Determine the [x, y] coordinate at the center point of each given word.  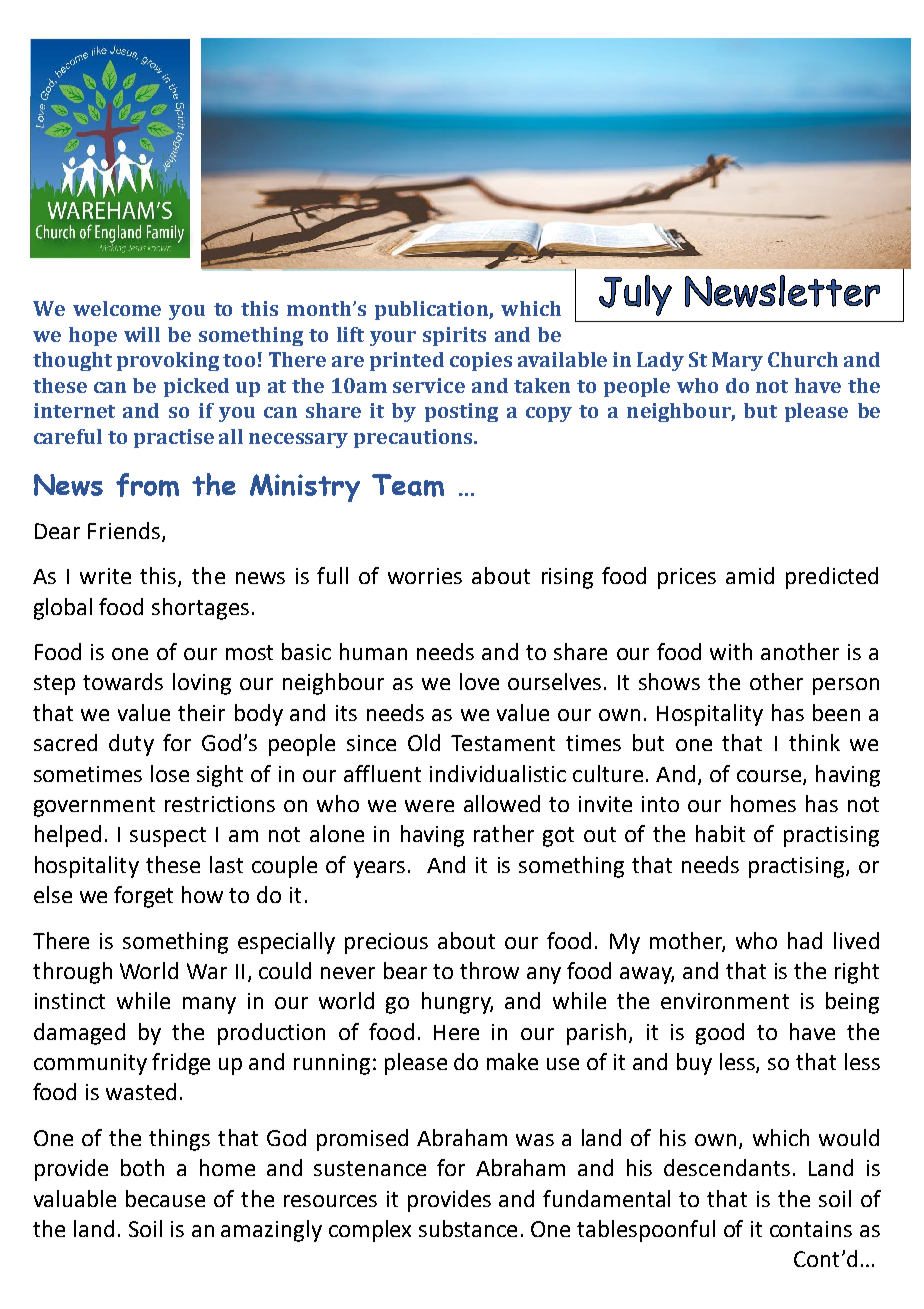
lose [170, 773]
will [142, 334]
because [165, 1198]
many [209, 1005]
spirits [454, 336]
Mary [737, 361]
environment [725, 1001]
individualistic [498, 773]
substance [468, 1228]
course [770, 777]
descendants [727, 1167]
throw [489, 970]
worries [425, 576]
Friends [124, 530]
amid [750, 575]
